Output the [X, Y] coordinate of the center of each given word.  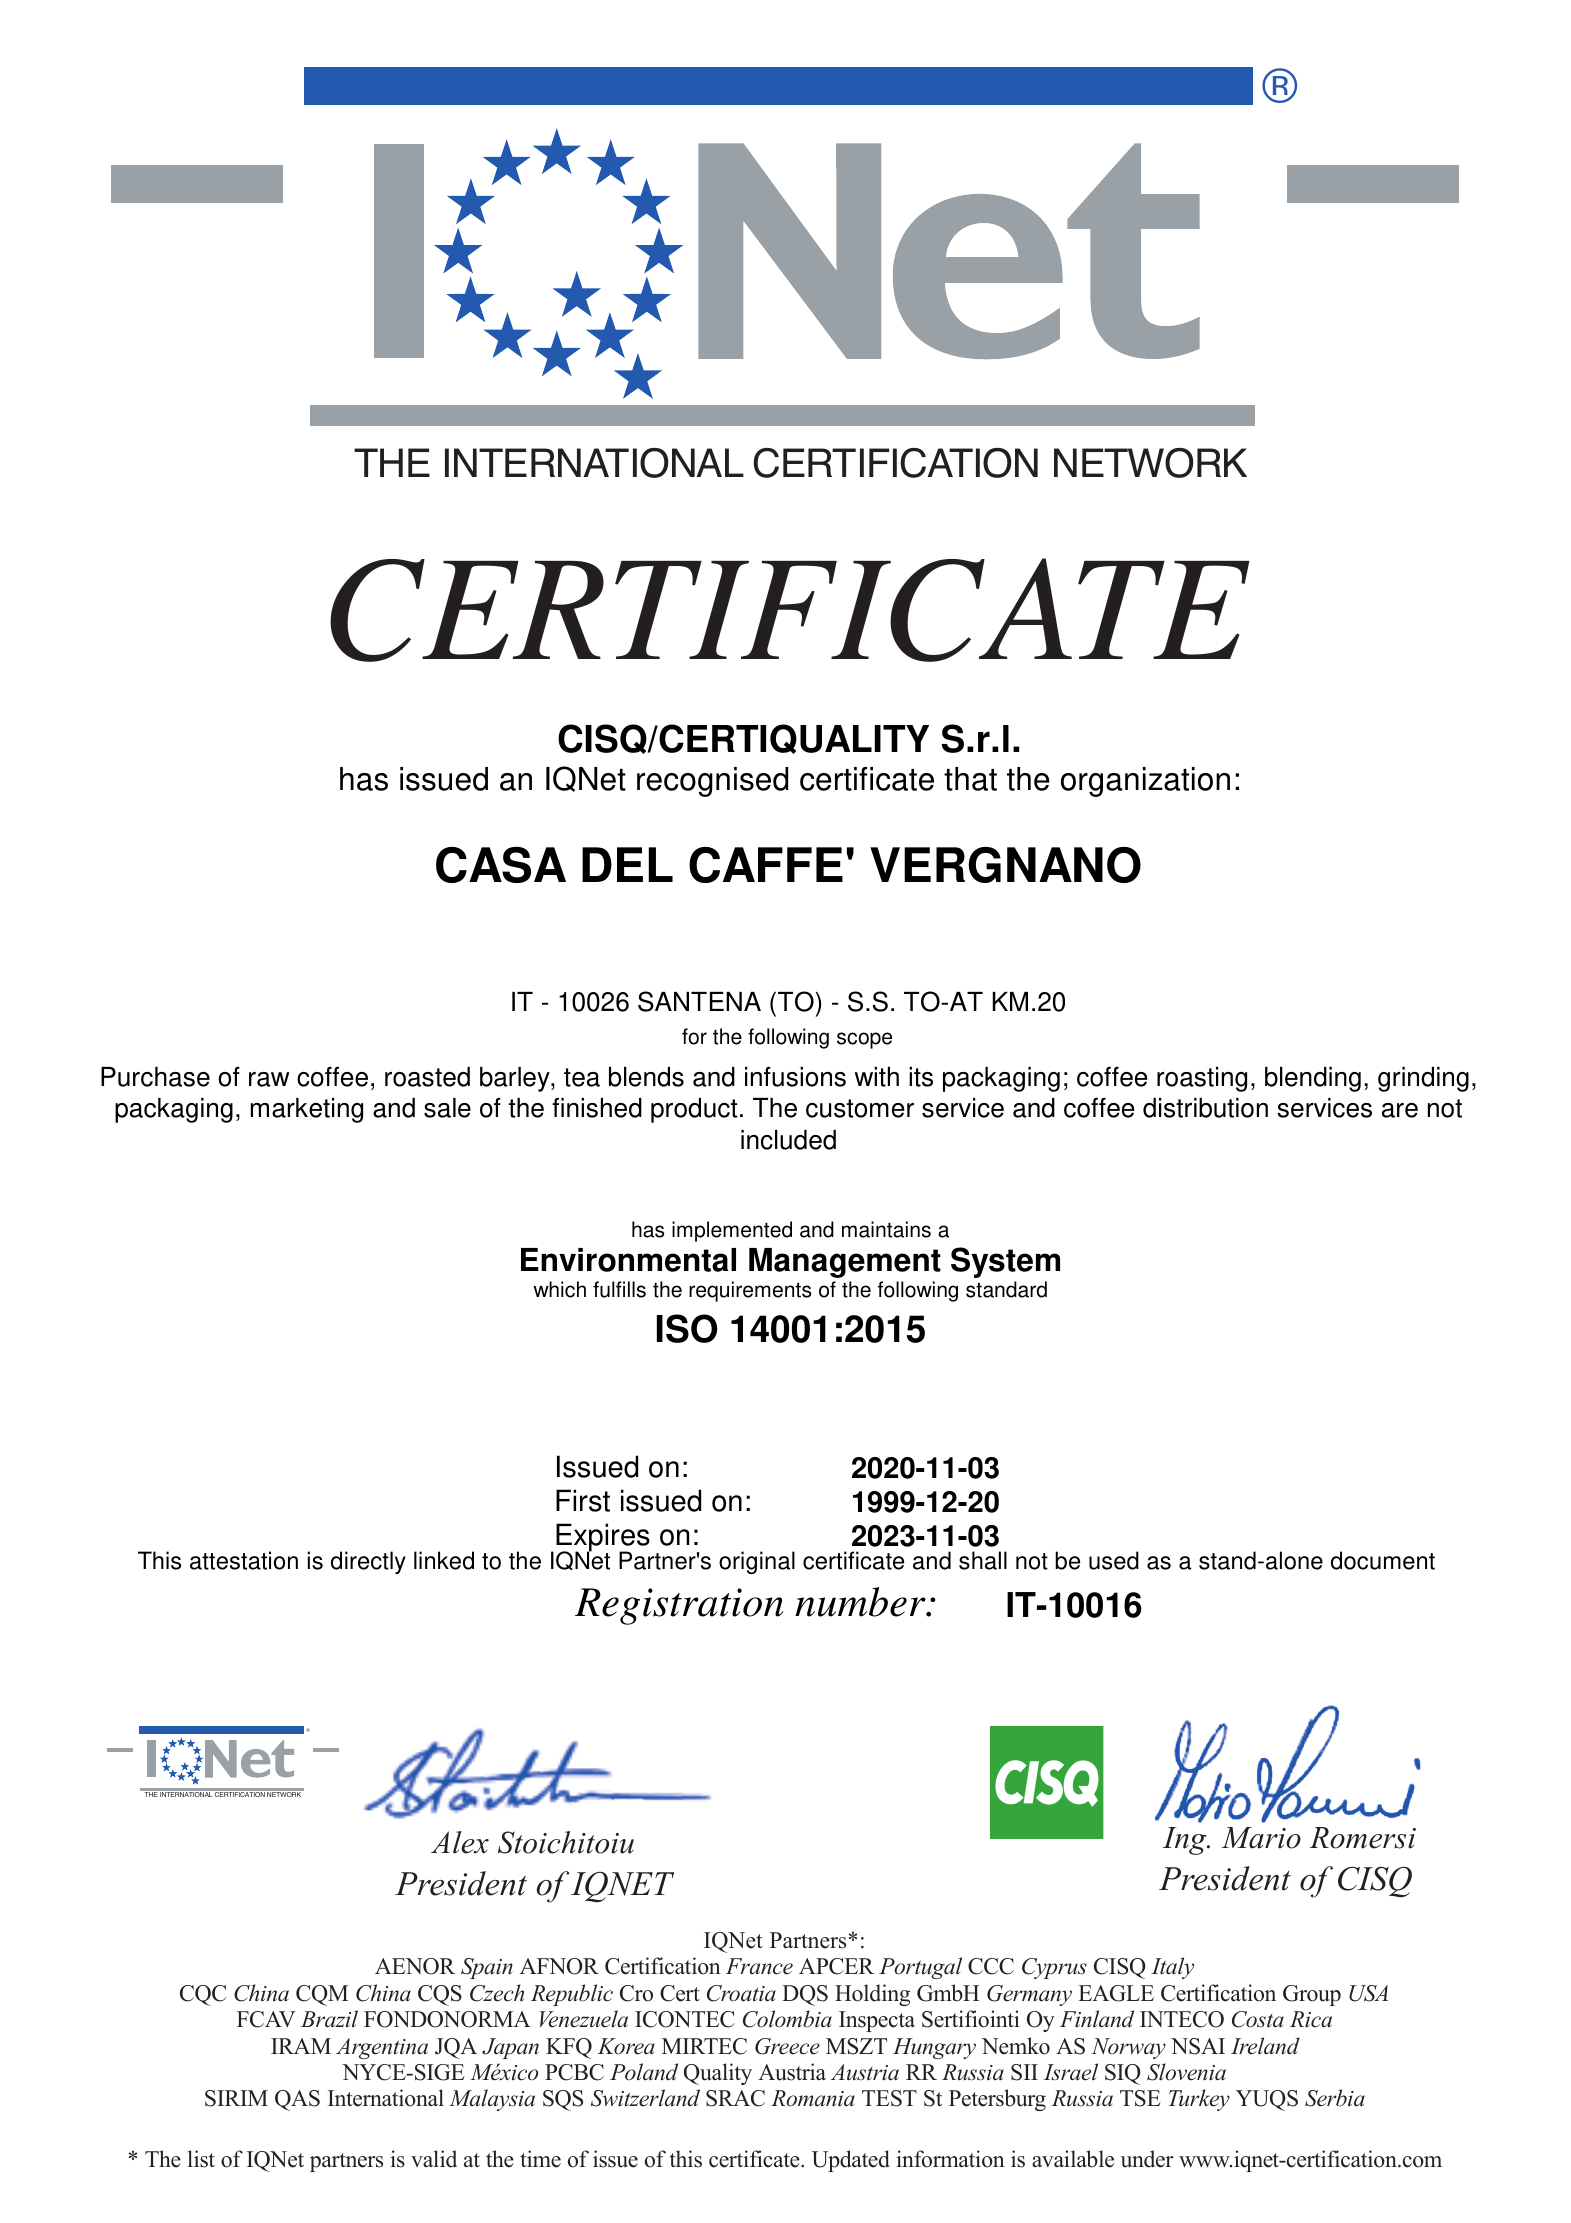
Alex [460, 1842]
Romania [813, 2098]
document [1383, 1560]
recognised [712, 782]
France [759, 1966]
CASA [501, 865]
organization [1145, 782]
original [757, 1562]
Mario [1261, 1838]
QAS [297, 2100]
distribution [1205, 1108]
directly [368, 1562]
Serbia [1335, 2098]
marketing [307, 1110]
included [788, 1140]
